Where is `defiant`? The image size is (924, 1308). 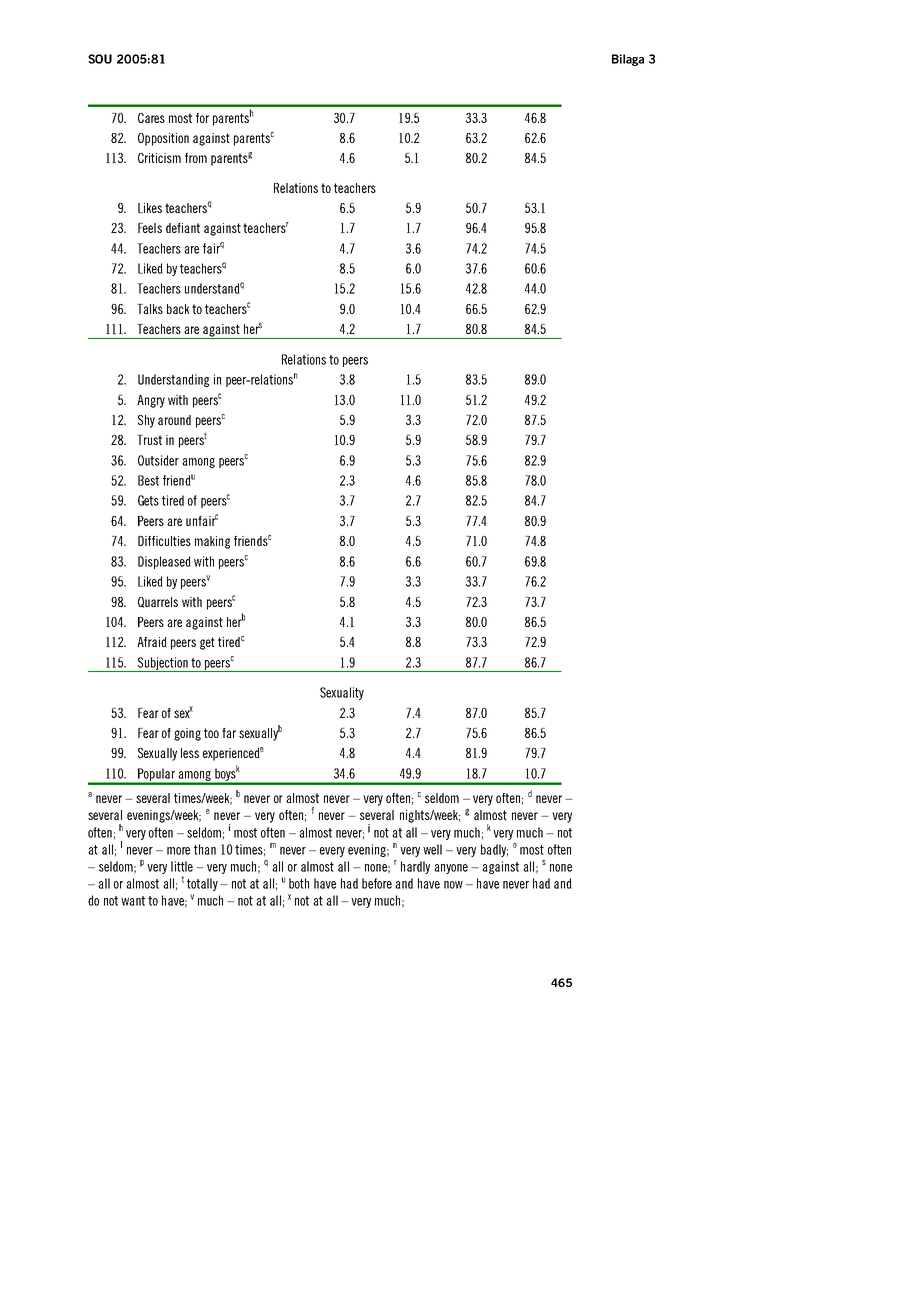 defiant is located at coordinates (183, 228).
